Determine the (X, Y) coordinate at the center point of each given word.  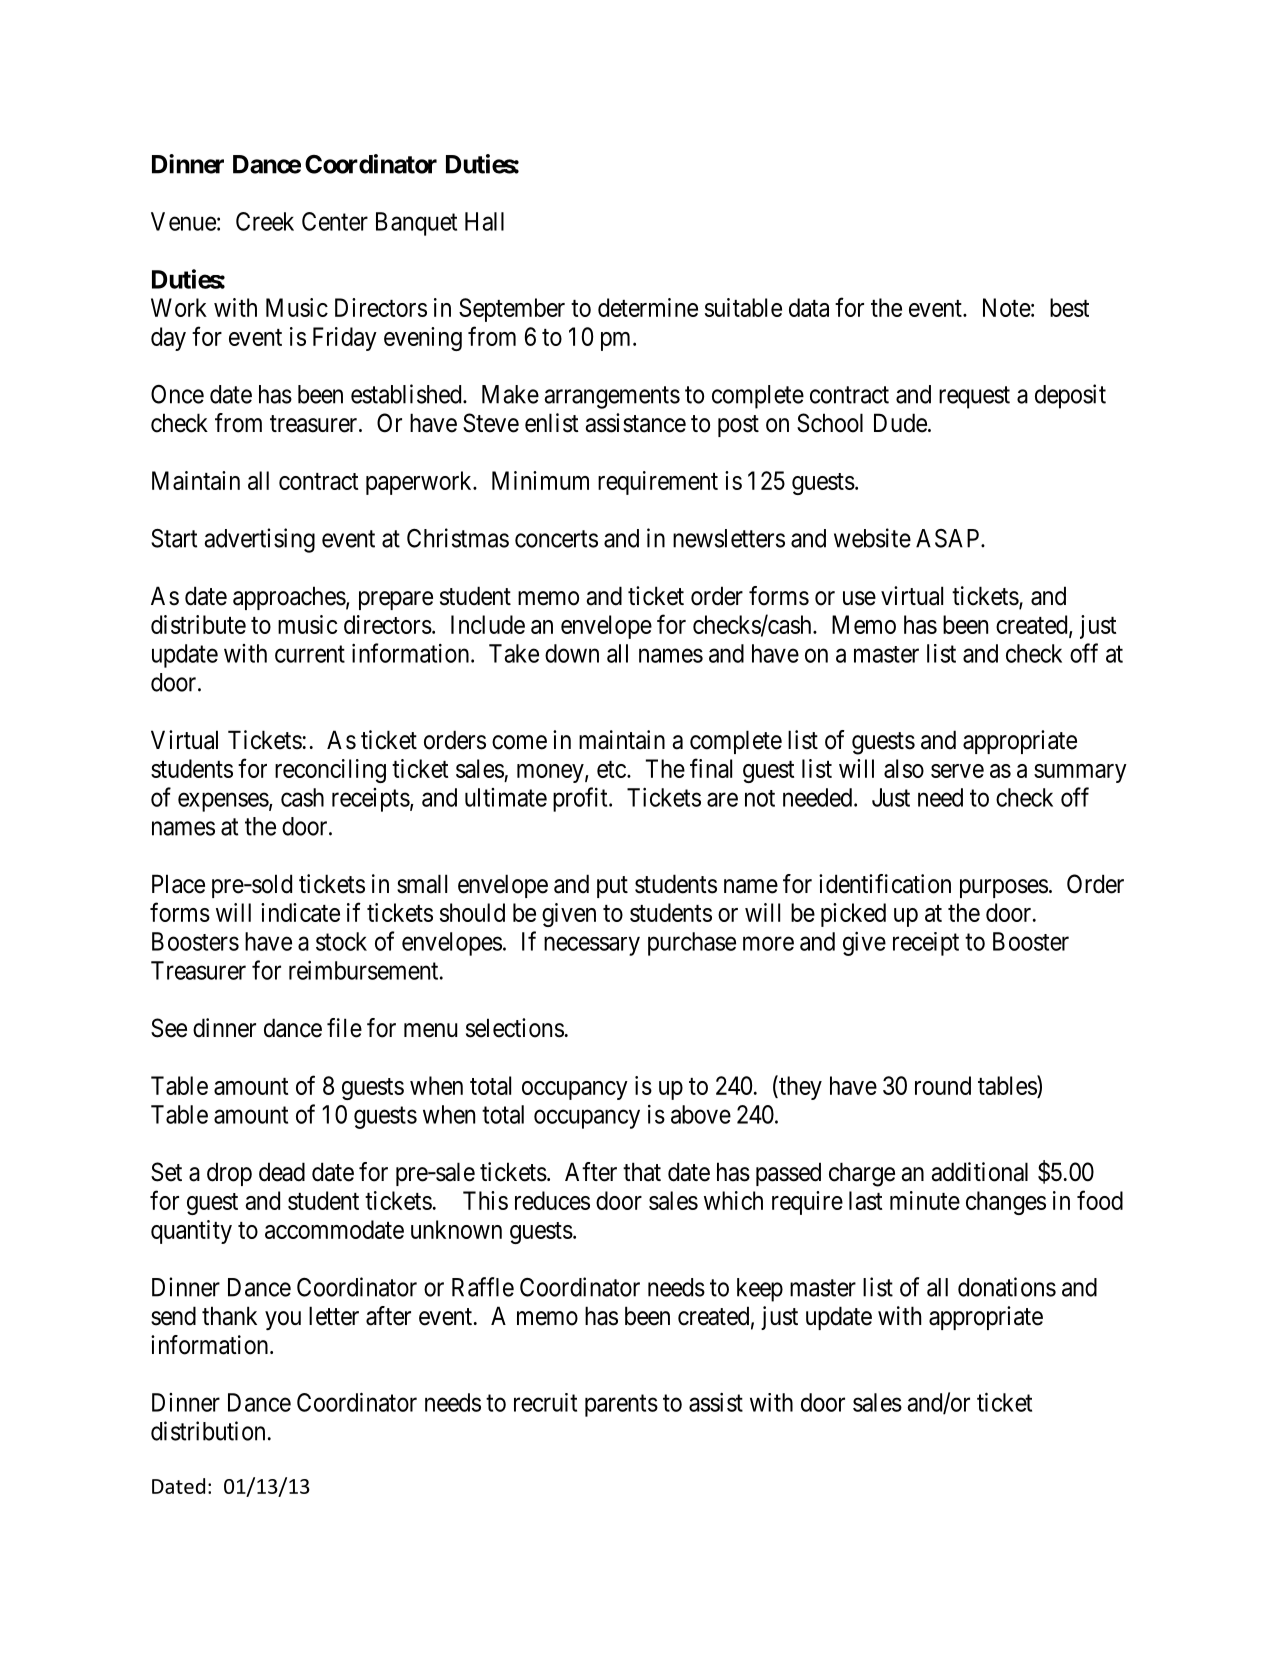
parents (621, 1406)
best (1069, 307)
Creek (265, 221)
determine (648, 307)
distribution (208, 1431)
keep (760, 1290)
